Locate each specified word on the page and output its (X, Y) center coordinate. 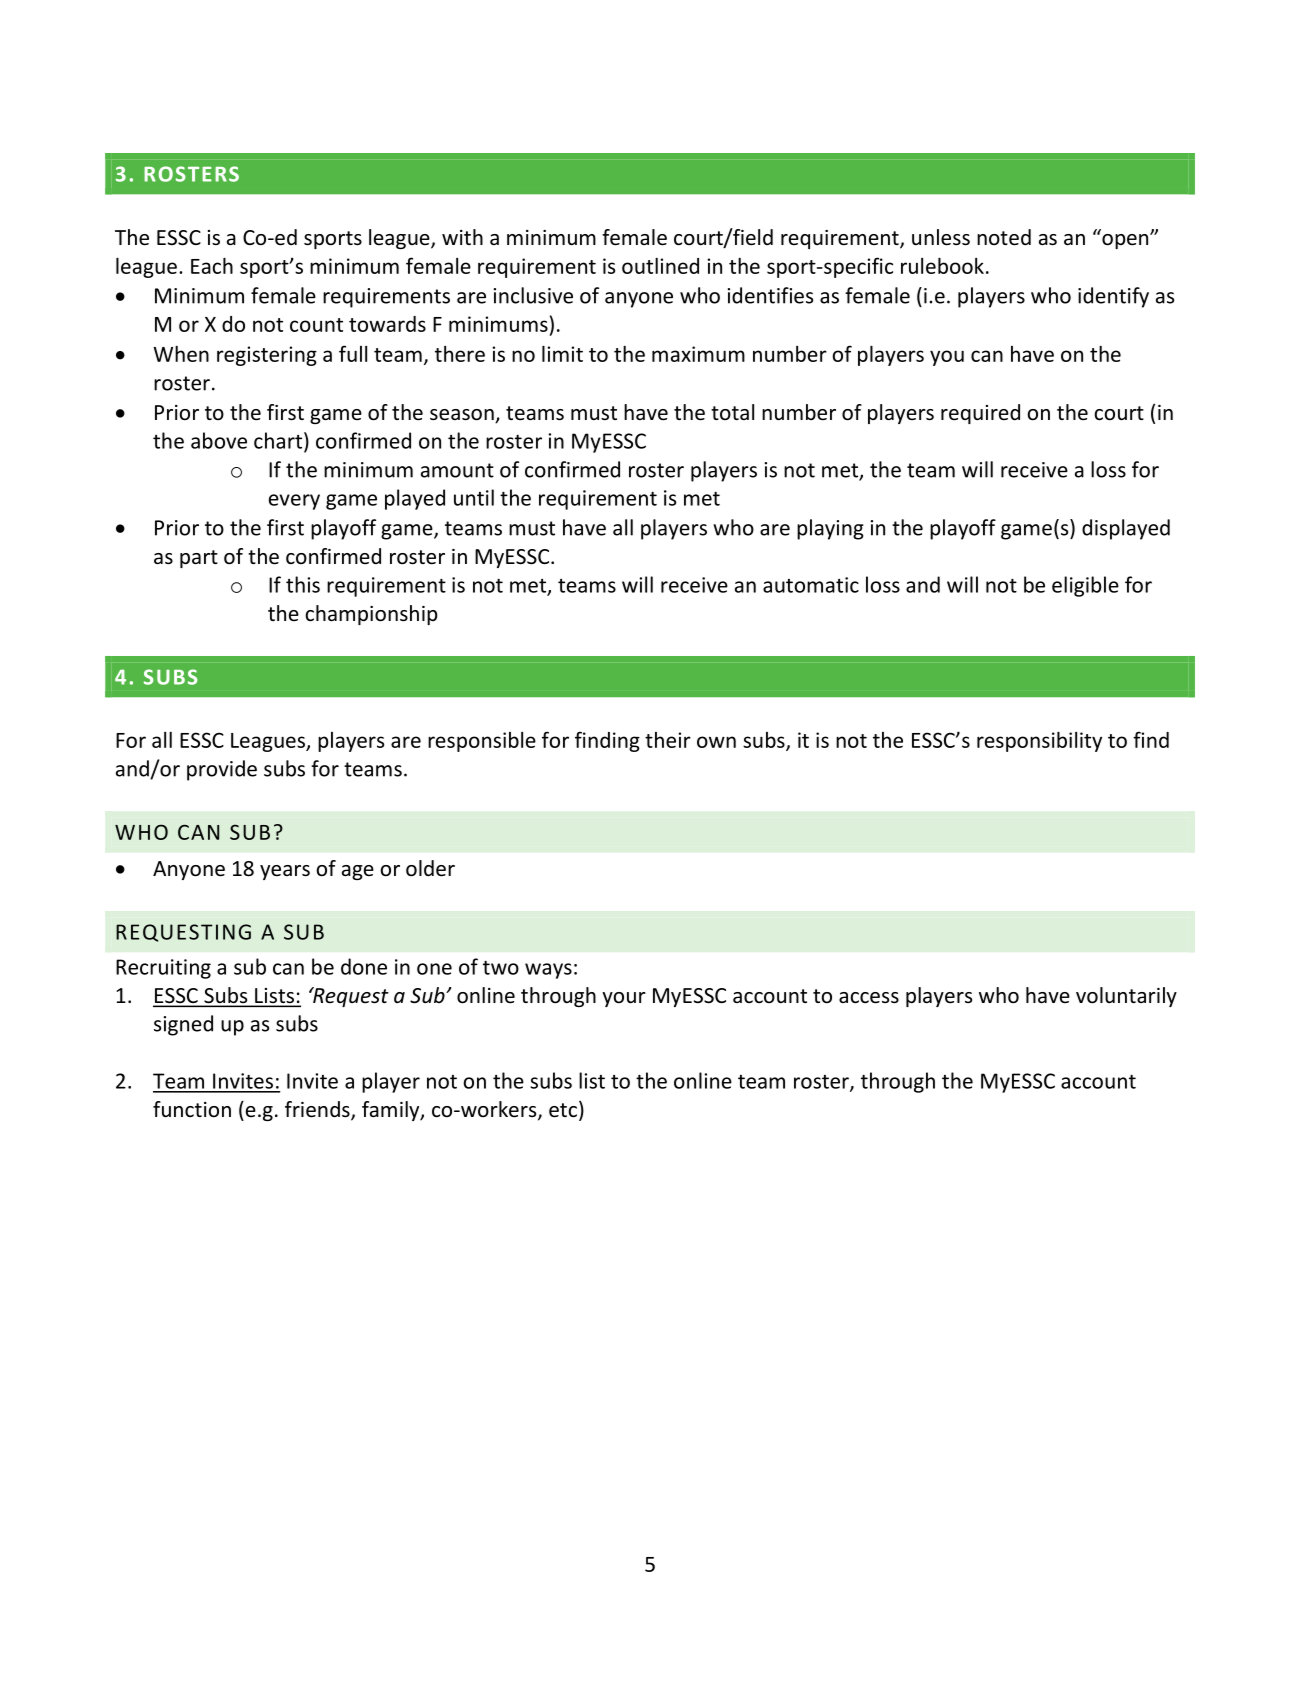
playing (830, 529)
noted (1004, 237)
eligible (1085, 586)
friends (318, 1110)
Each (212, 266)
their (668, 740)
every (294, 502)
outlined (660, 266)
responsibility (1039, 742)
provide (222, 770)
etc (563, 1110)
